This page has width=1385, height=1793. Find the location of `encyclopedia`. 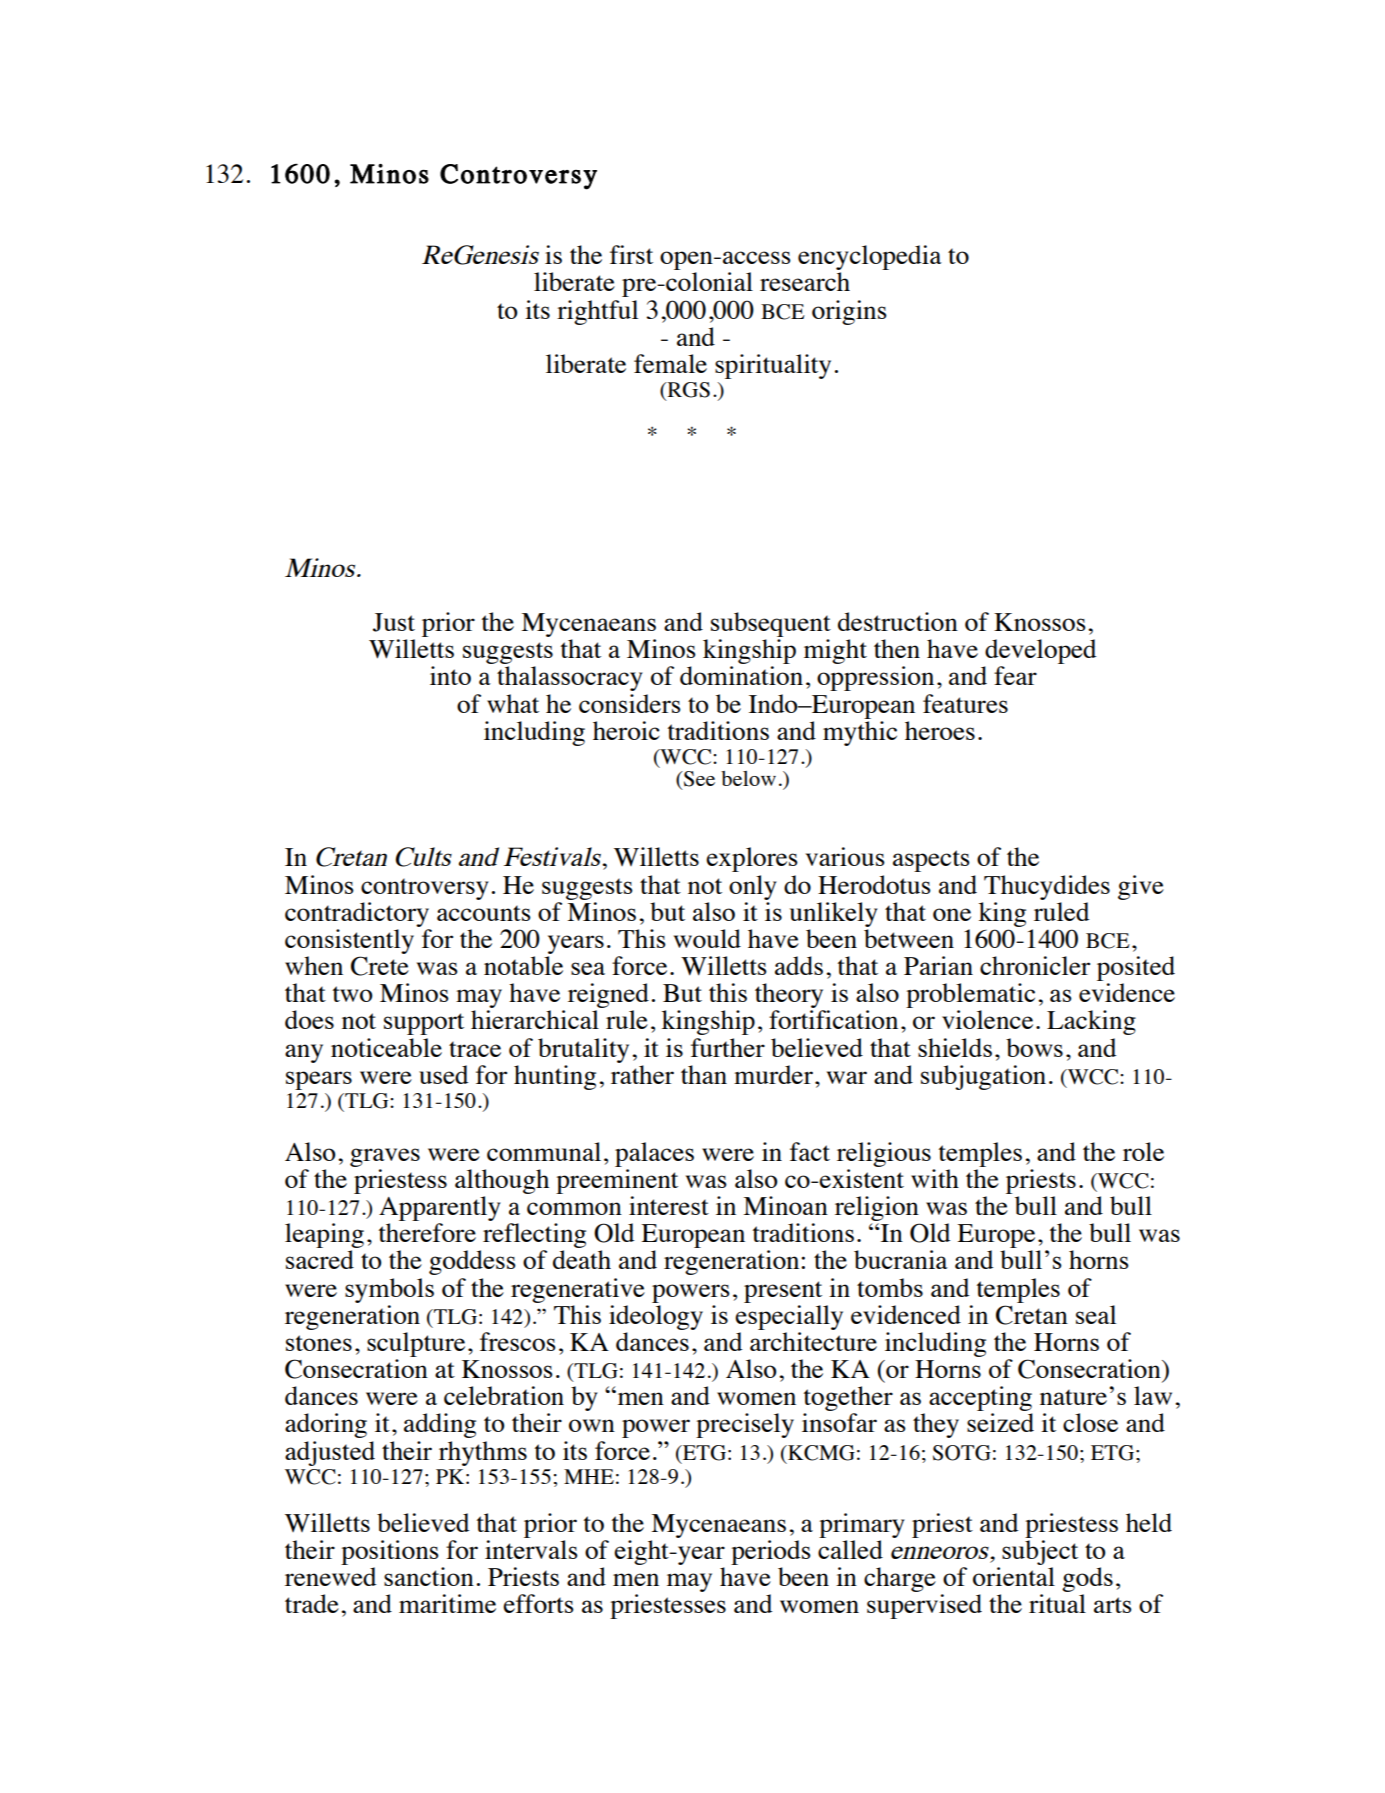

encyclopedia is located at coordinates (870, 259).
